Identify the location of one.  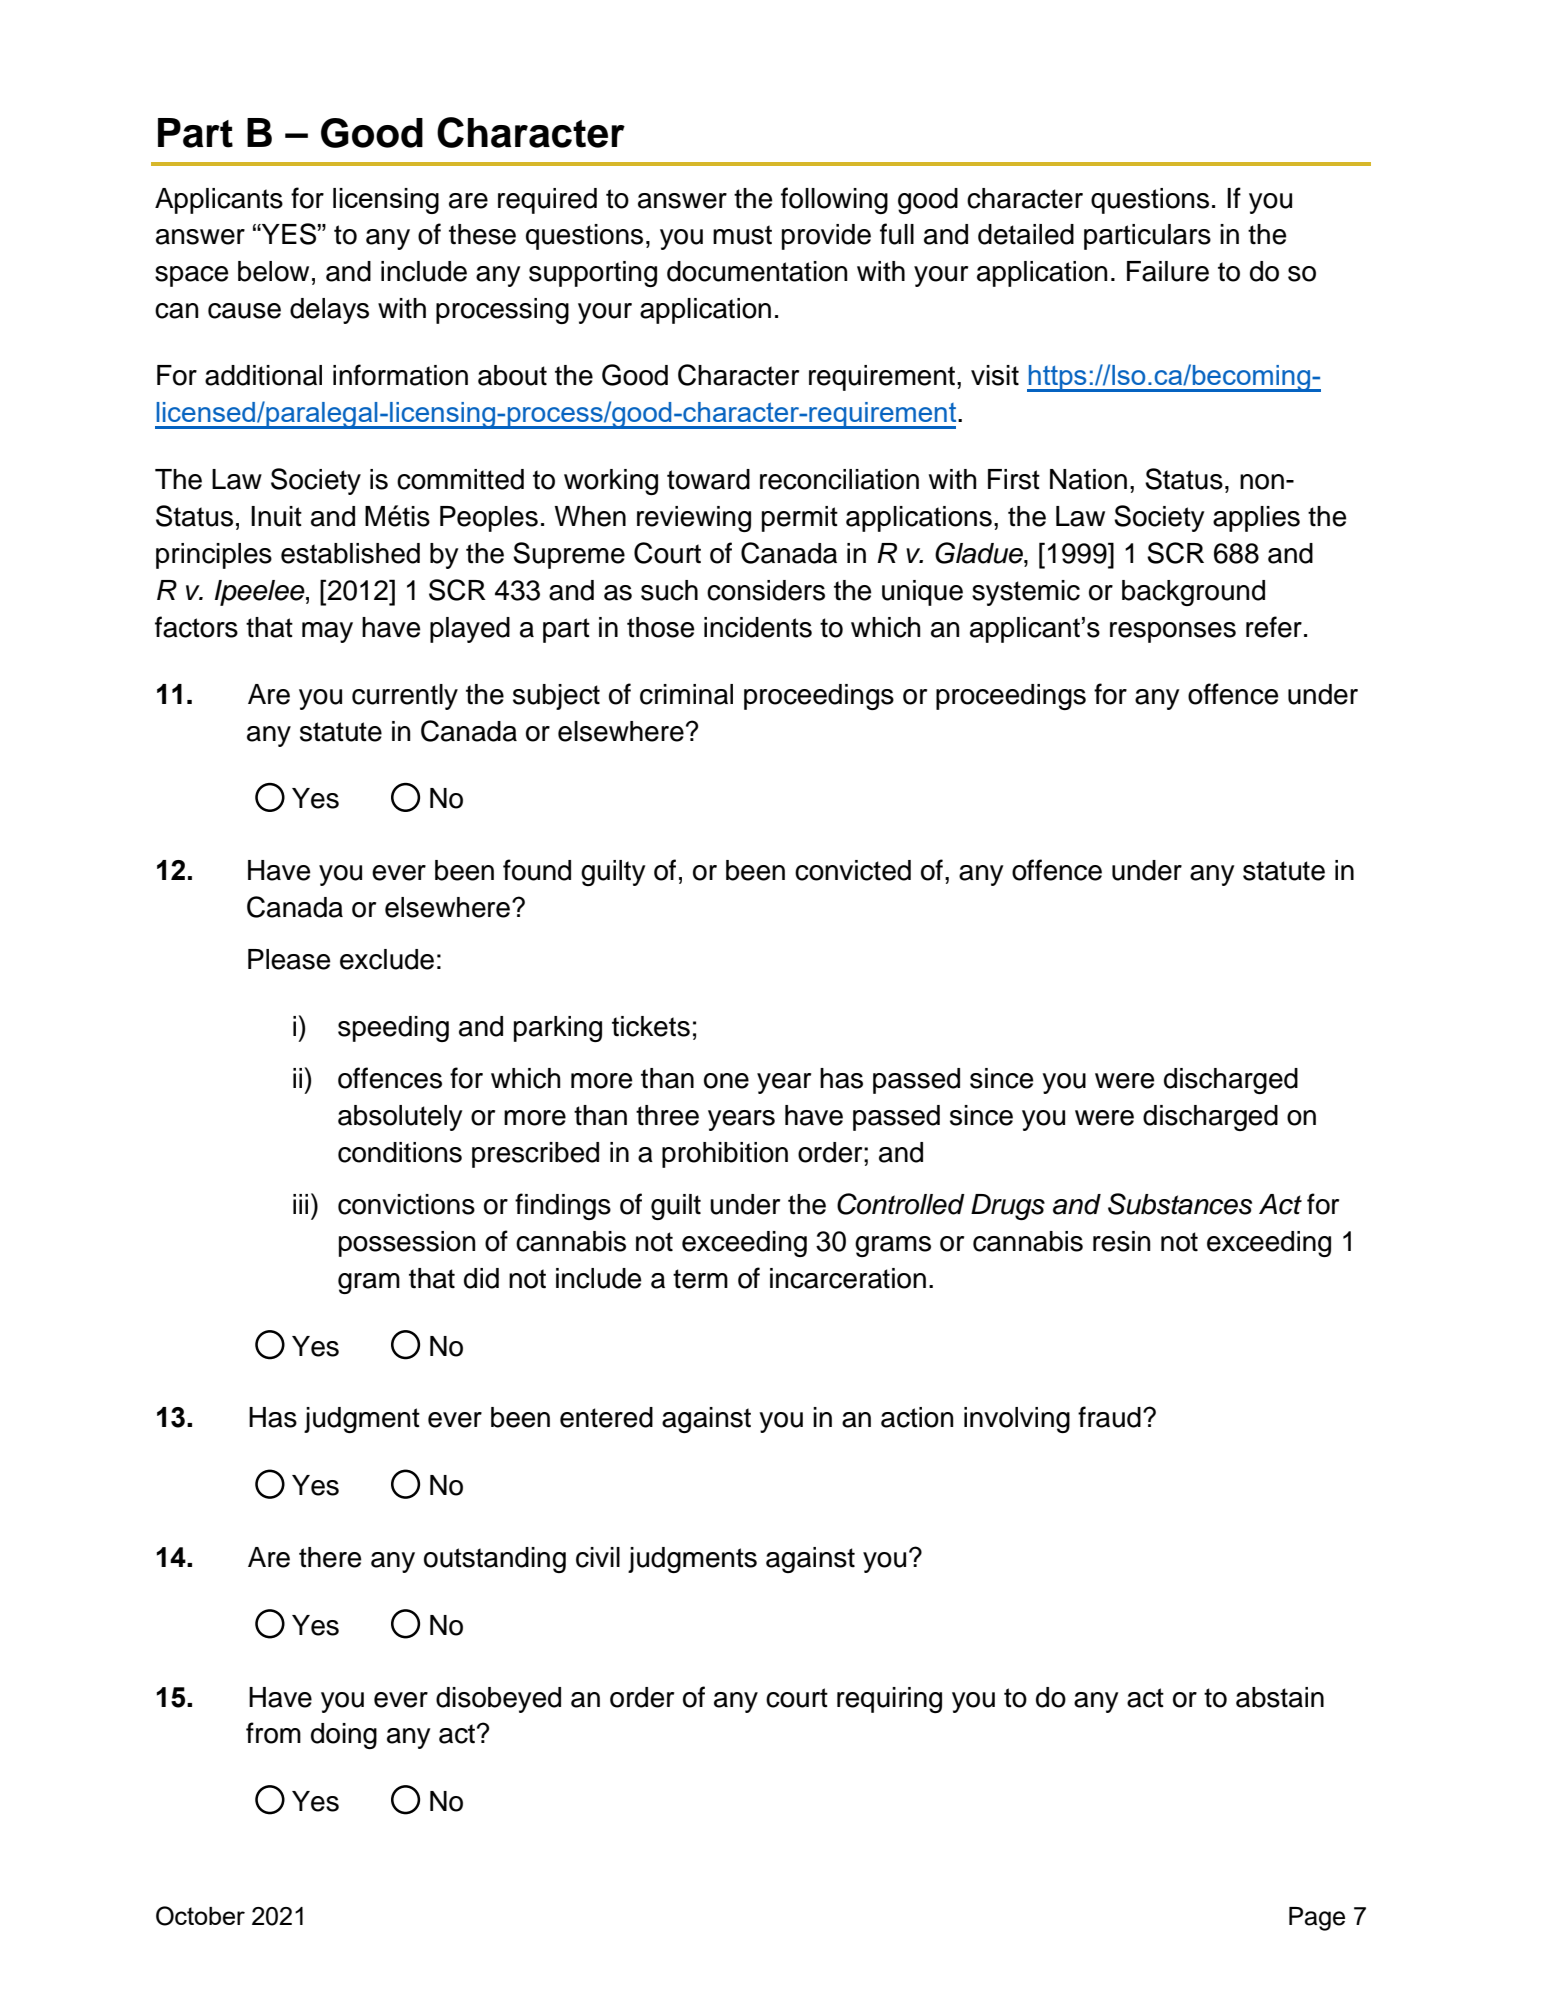
(726, 1081).
